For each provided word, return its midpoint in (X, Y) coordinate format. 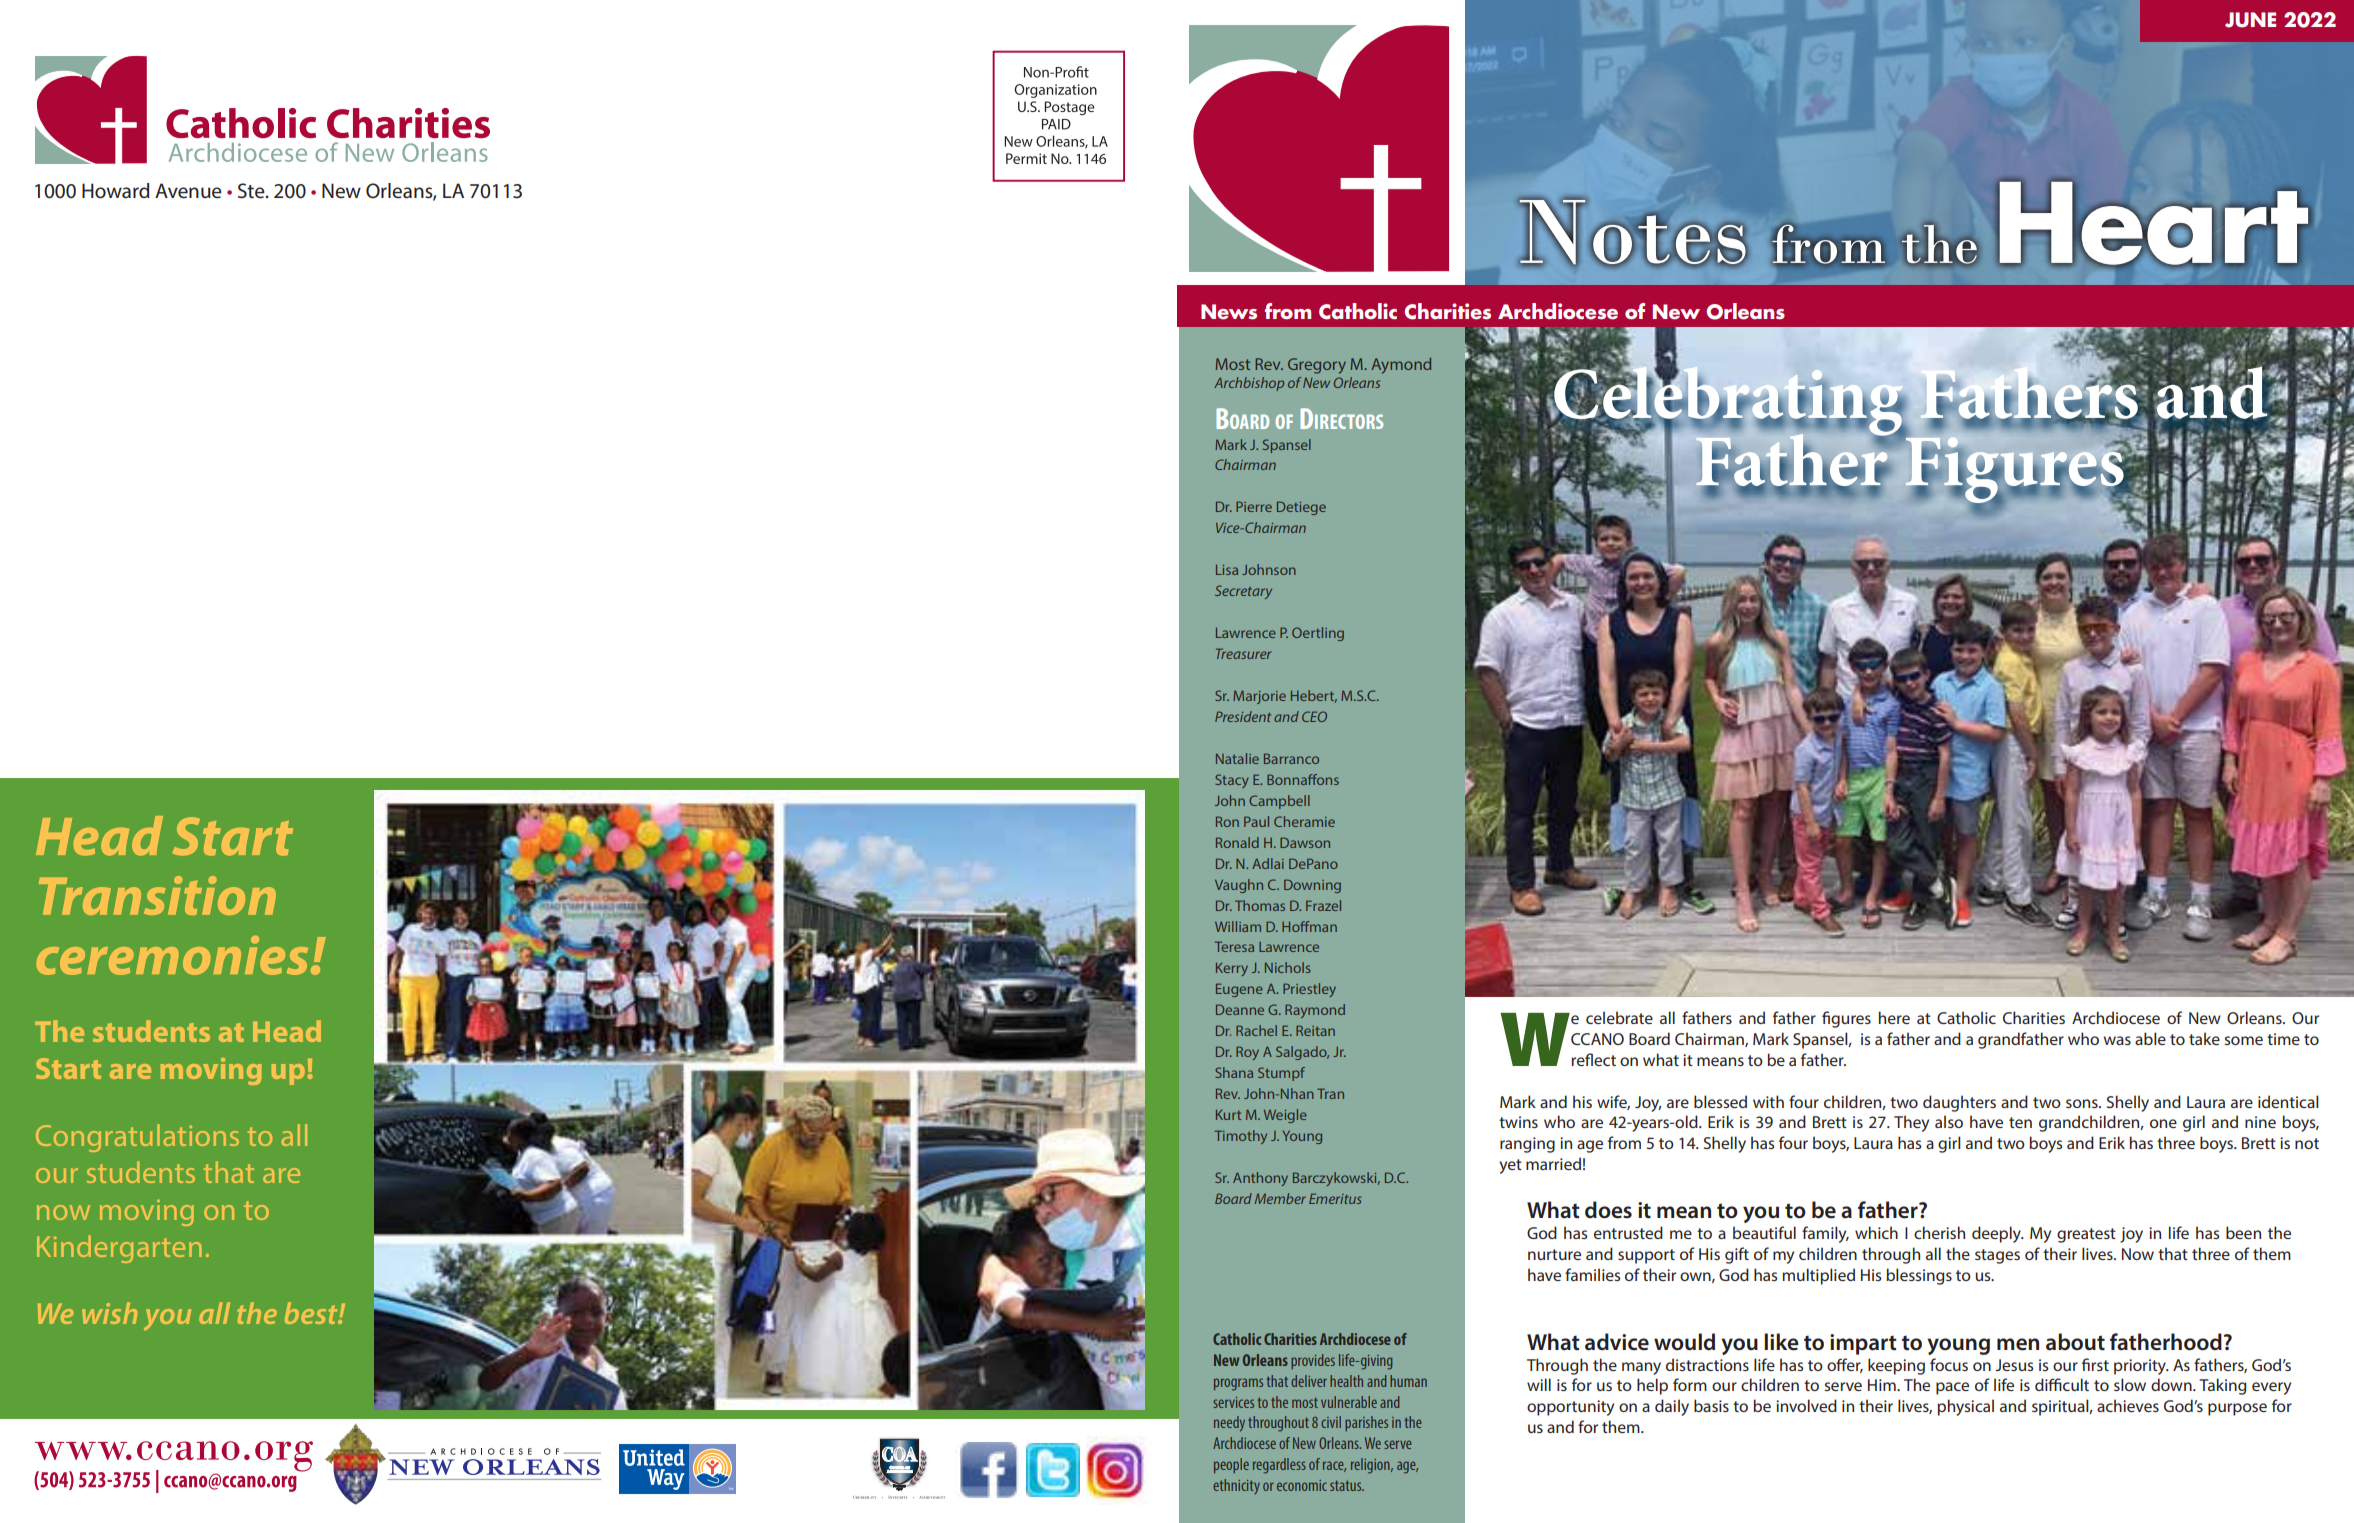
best (312, 1313)
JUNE (2250, 20)
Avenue (188, 191)
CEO (1314, 716)
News (1229, 312)
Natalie (1237, 758)
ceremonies (172, 955)
